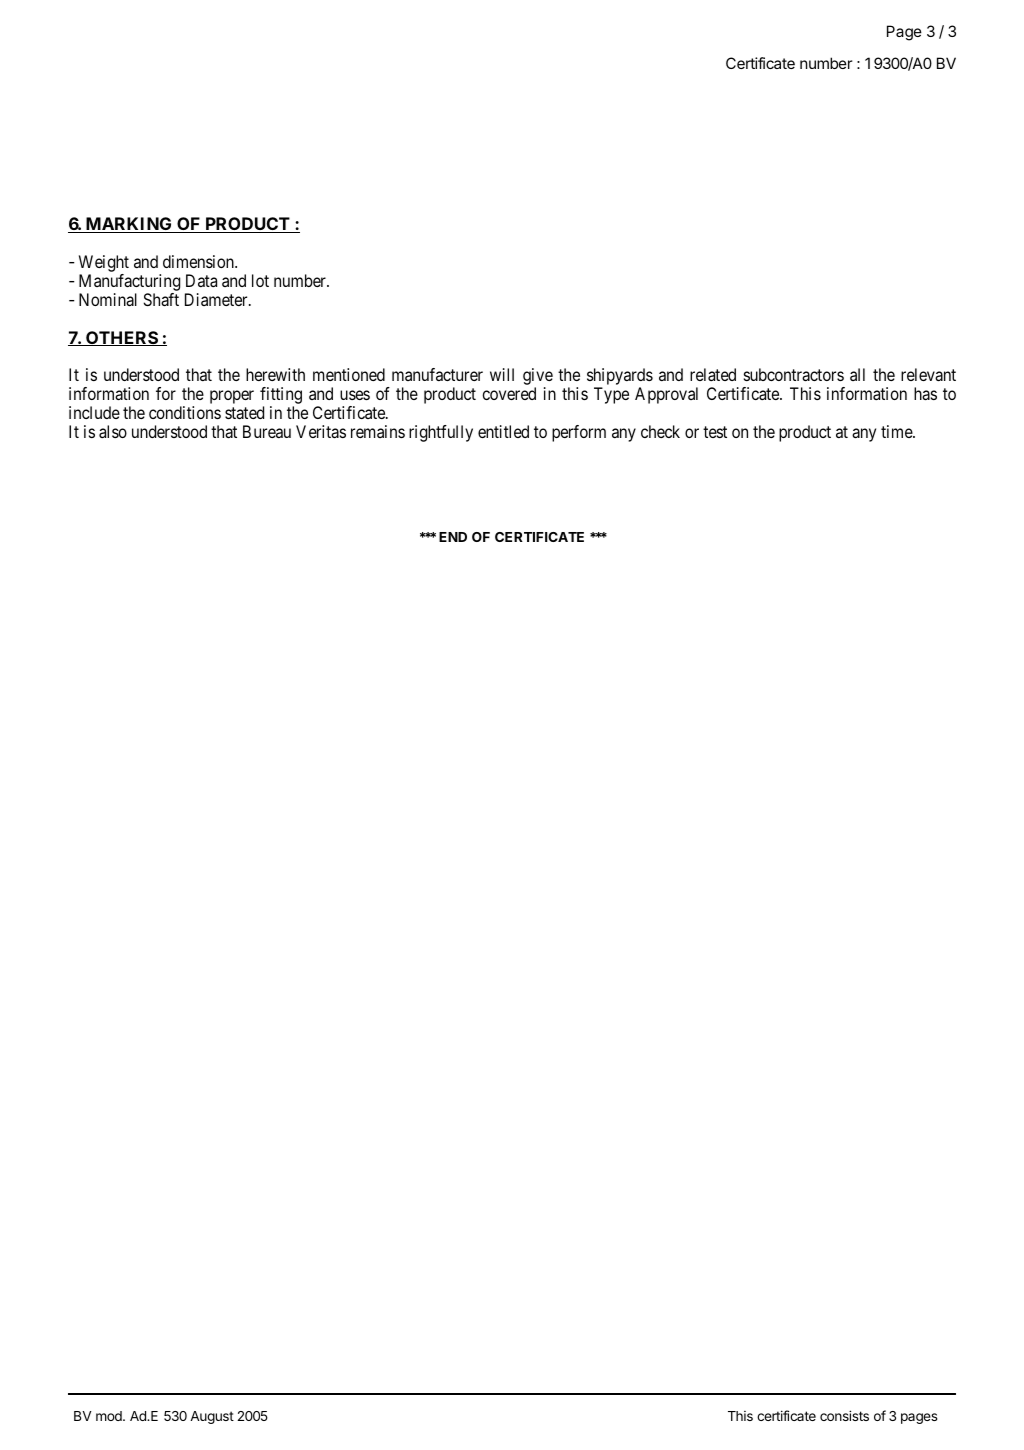 This screenshot has height=1450, width=1024. Describe the element at coordinates (212, 1417) in the screenshot. I see `August` at that location.
